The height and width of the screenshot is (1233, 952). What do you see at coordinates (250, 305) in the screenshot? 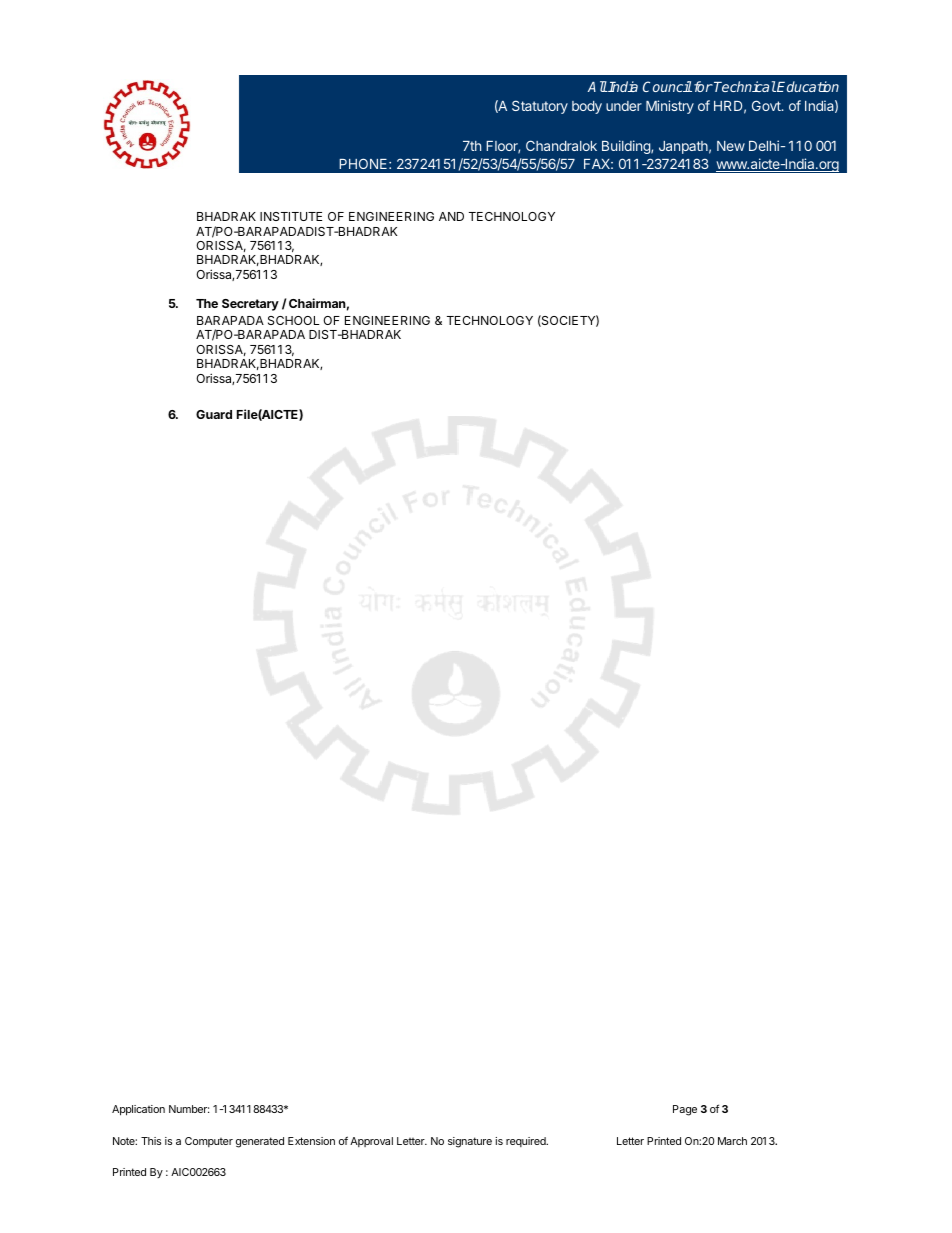
I see `Secretary` at bounding box center [250, 305].
